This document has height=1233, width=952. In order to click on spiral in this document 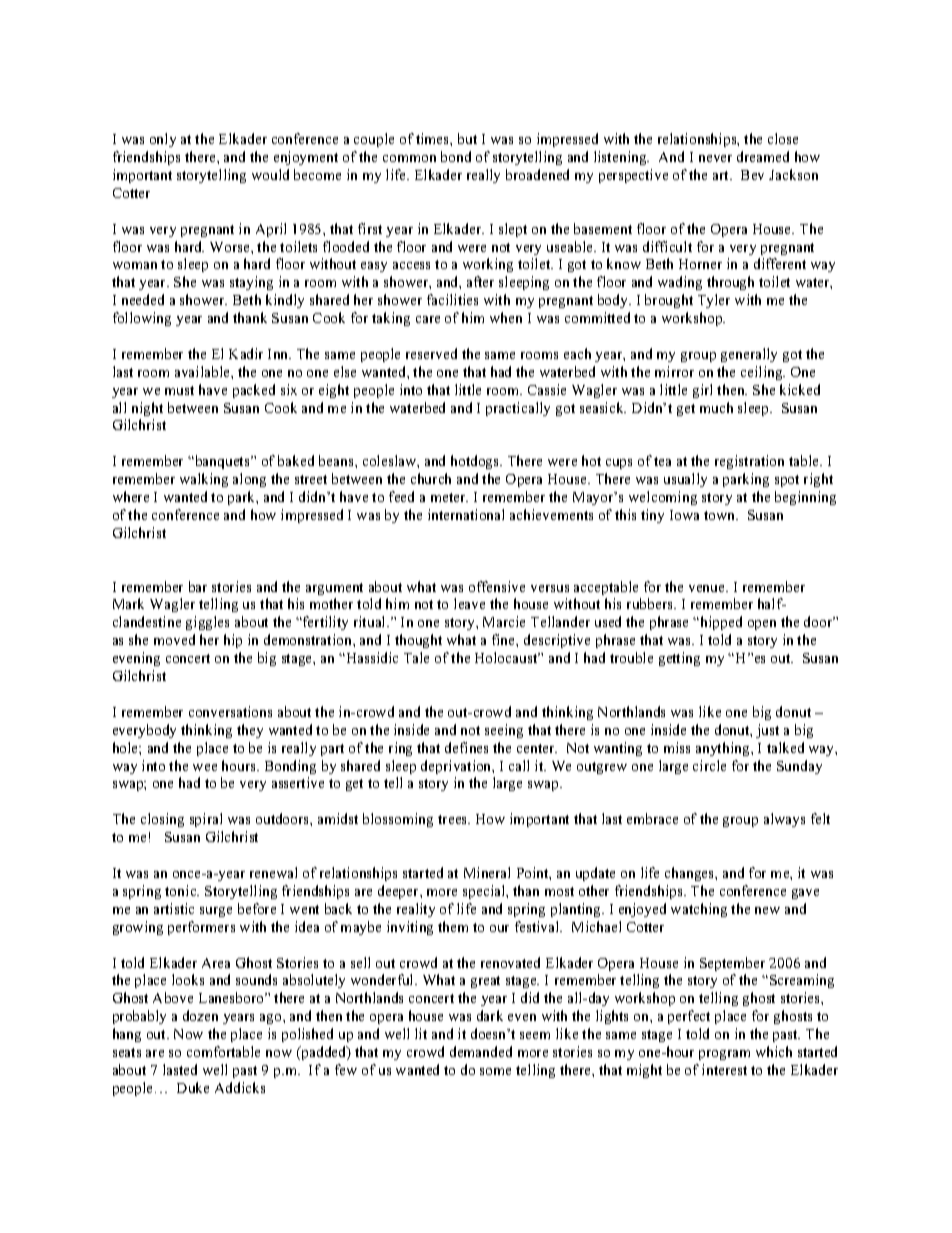, I will do `click(206, 820)`.
